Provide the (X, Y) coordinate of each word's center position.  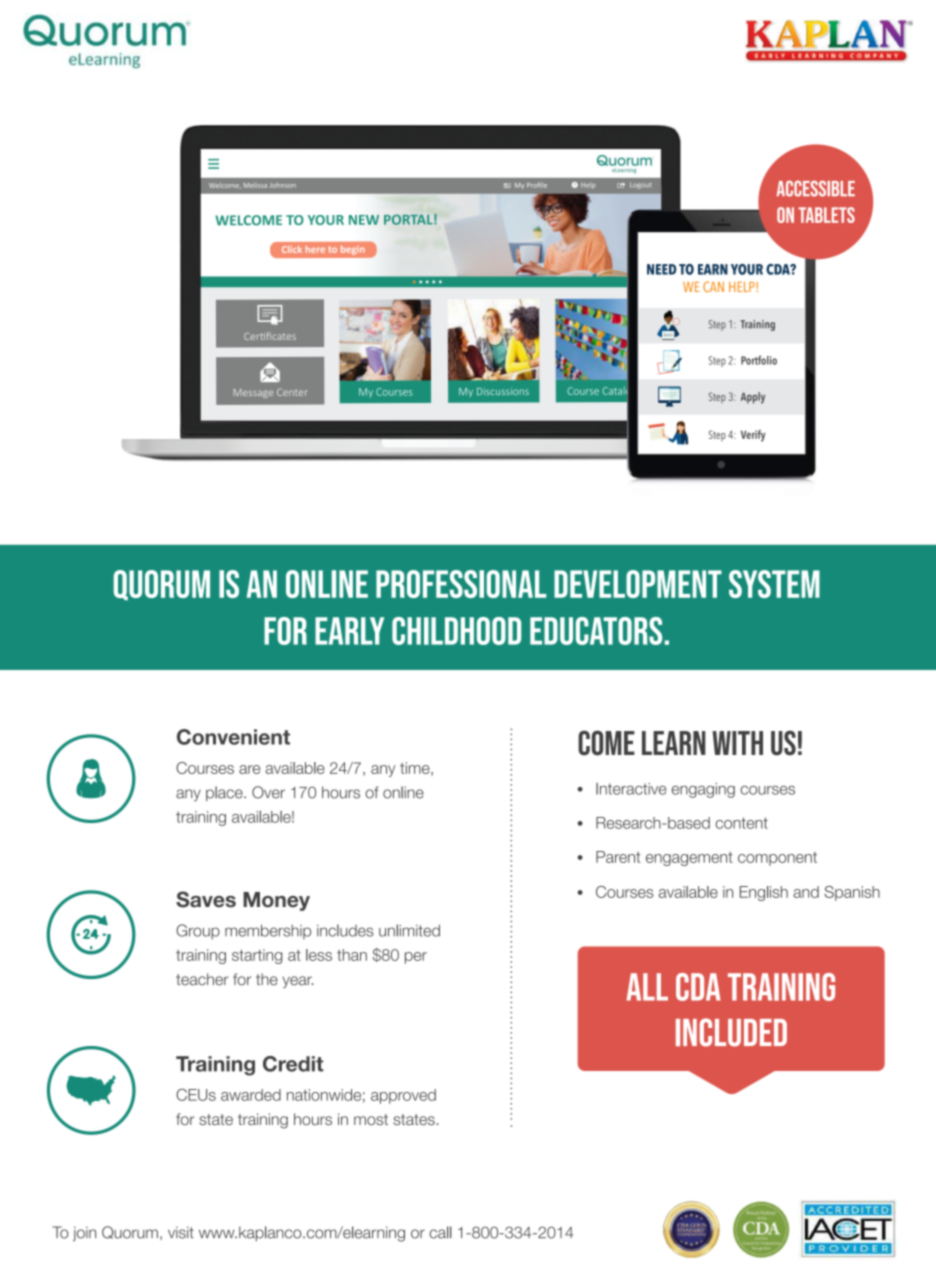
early (349, 631)
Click (292, 249)
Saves (206, 899)
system (774, 584)
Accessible (816, 189)
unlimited (409, 930)
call (440, 1232)
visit (181, 1232)
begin (352, 250)
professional (461, 584)
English (764, 893)
